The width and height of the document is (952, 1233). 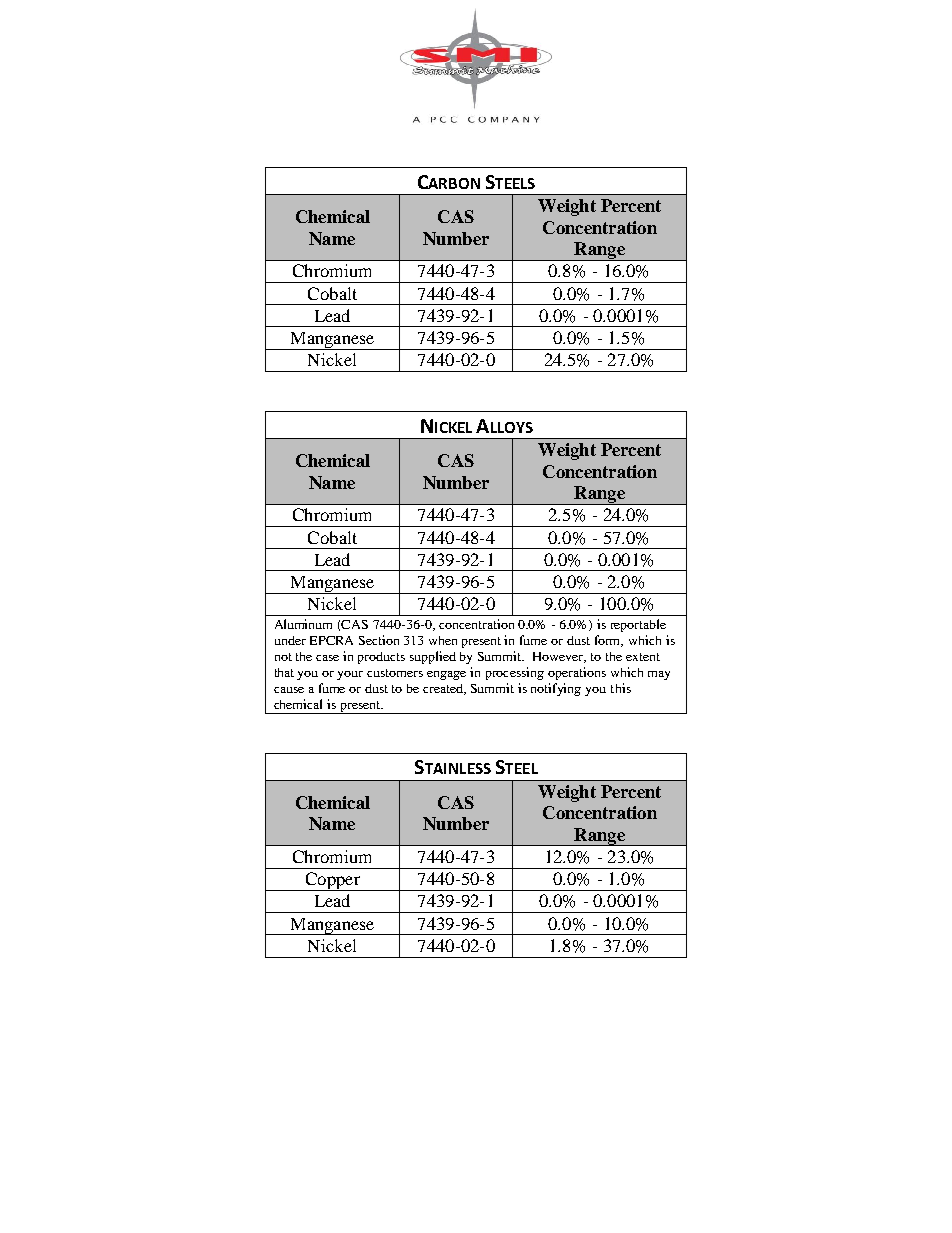 What do you see at coordinates (515, 673) in the document?
I see `processing` at bounding box center [515, 673].
